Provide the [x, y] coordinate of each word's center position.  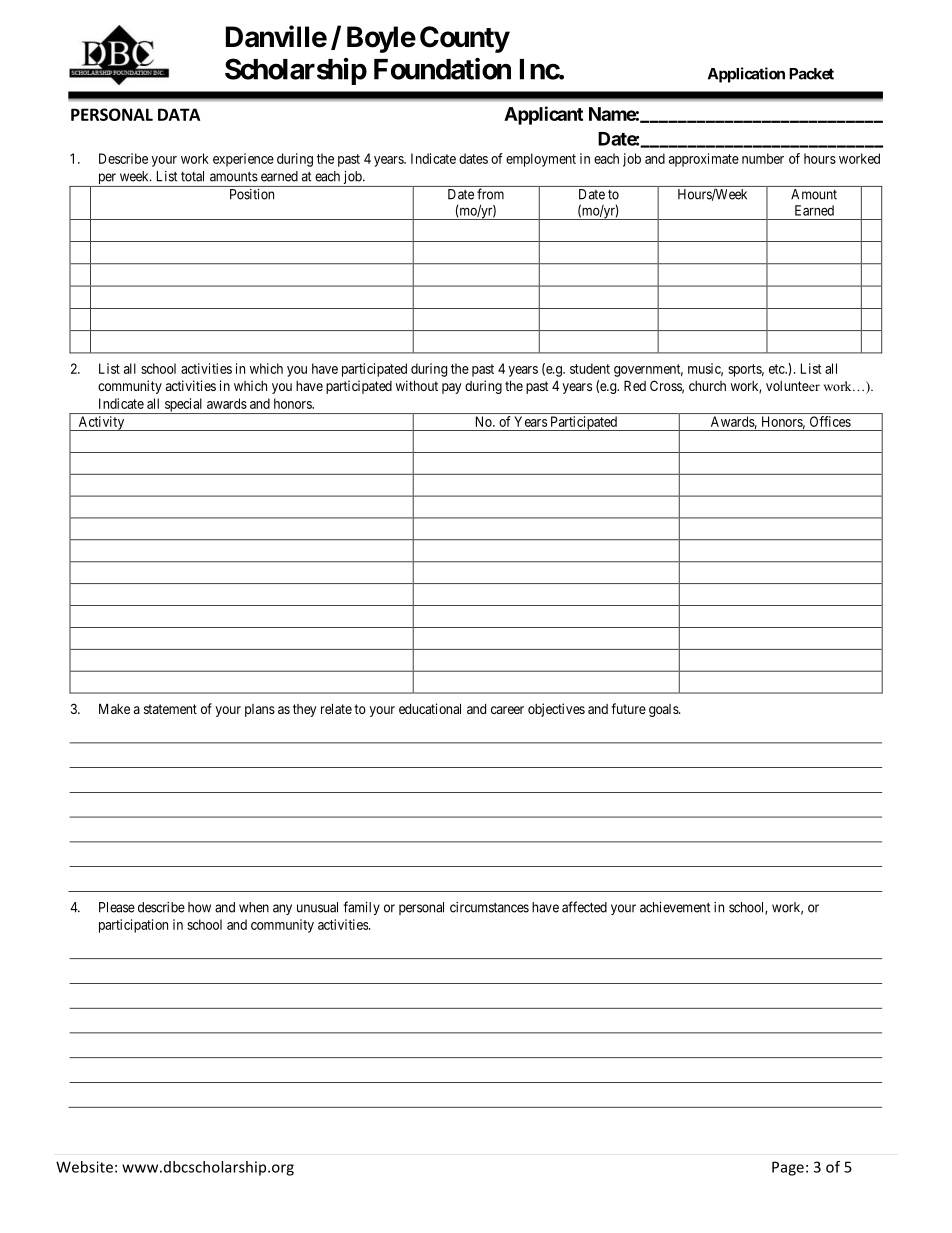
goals [664, 710]
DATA [179, 114]
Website [84, 1167]
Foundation [442, 68]
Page [788, 1168]
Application [746, 75]
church [707, 386]
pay [452, 388]
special [183, 406]
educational [430, 708]
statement [170, 709]
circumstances [489, 907]
